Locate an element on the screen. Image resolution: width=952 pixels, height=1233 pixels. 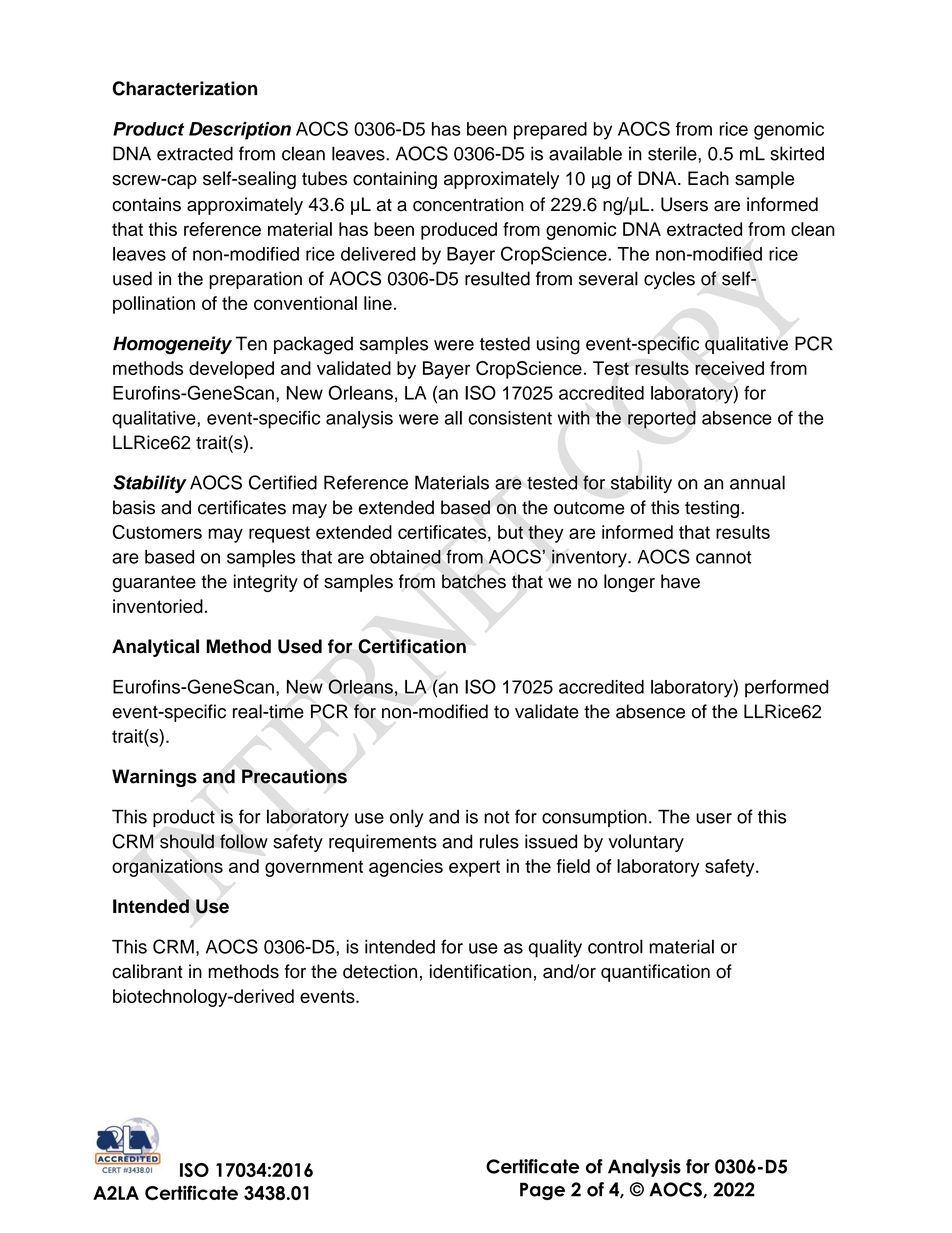
all is located at coordinates (453, 418).
